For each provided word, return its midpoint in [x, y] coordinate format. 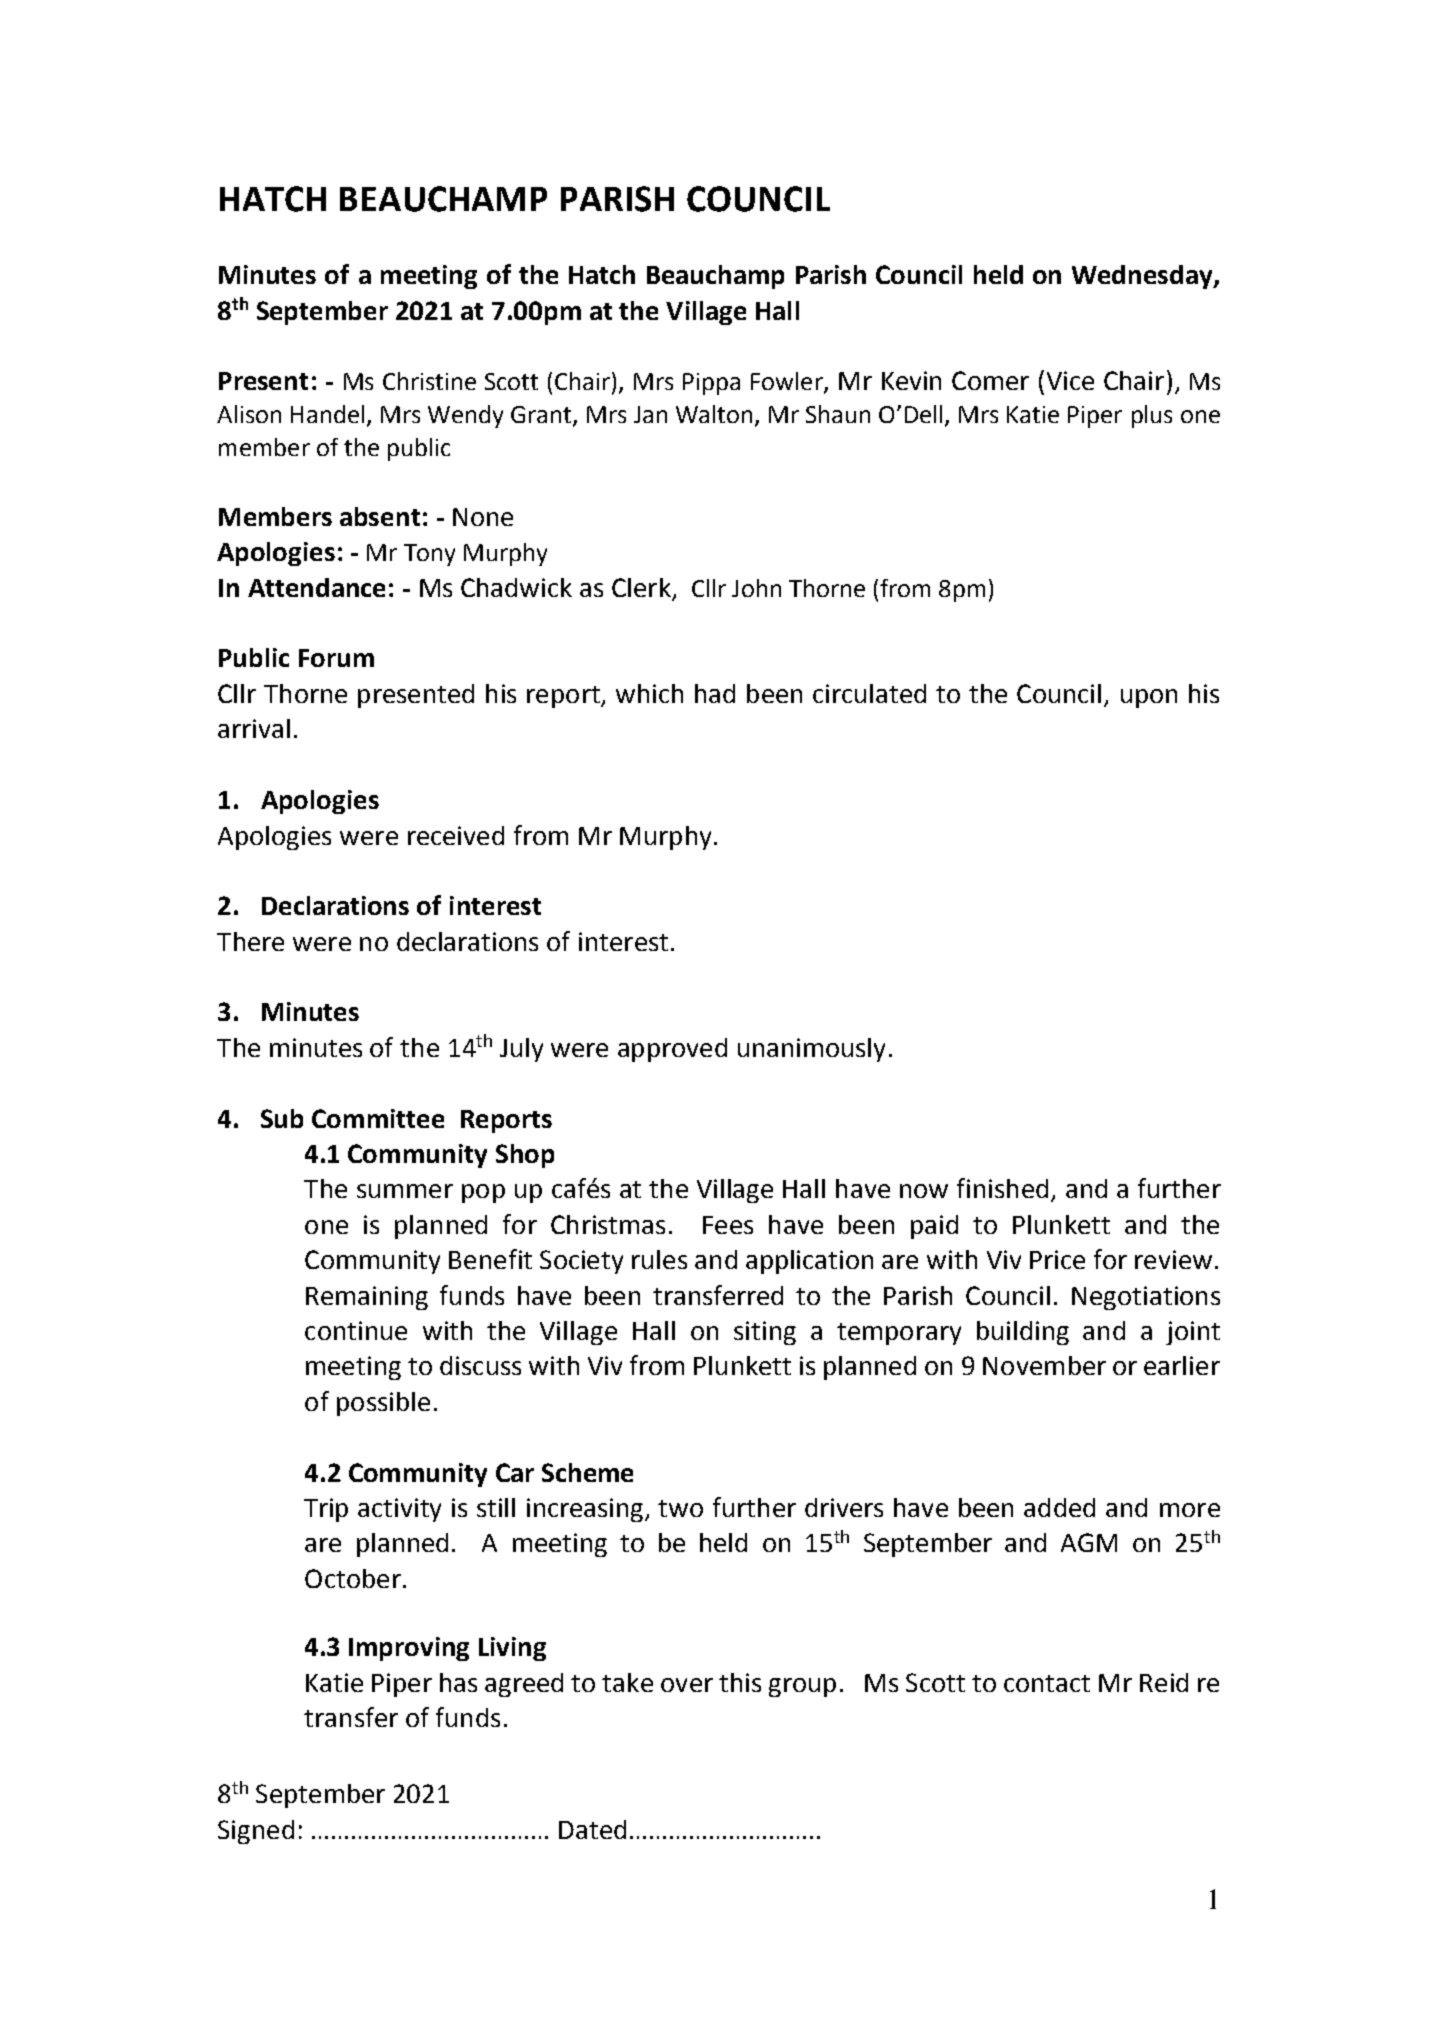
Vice [1070, 380]
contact [1047, 1683]
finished [1002, 1188]
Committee [378, 1118]
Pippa [711, 384]
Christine [429, 381]
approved [672, 1050]
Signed [256, 1832]
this [740, 1682]
